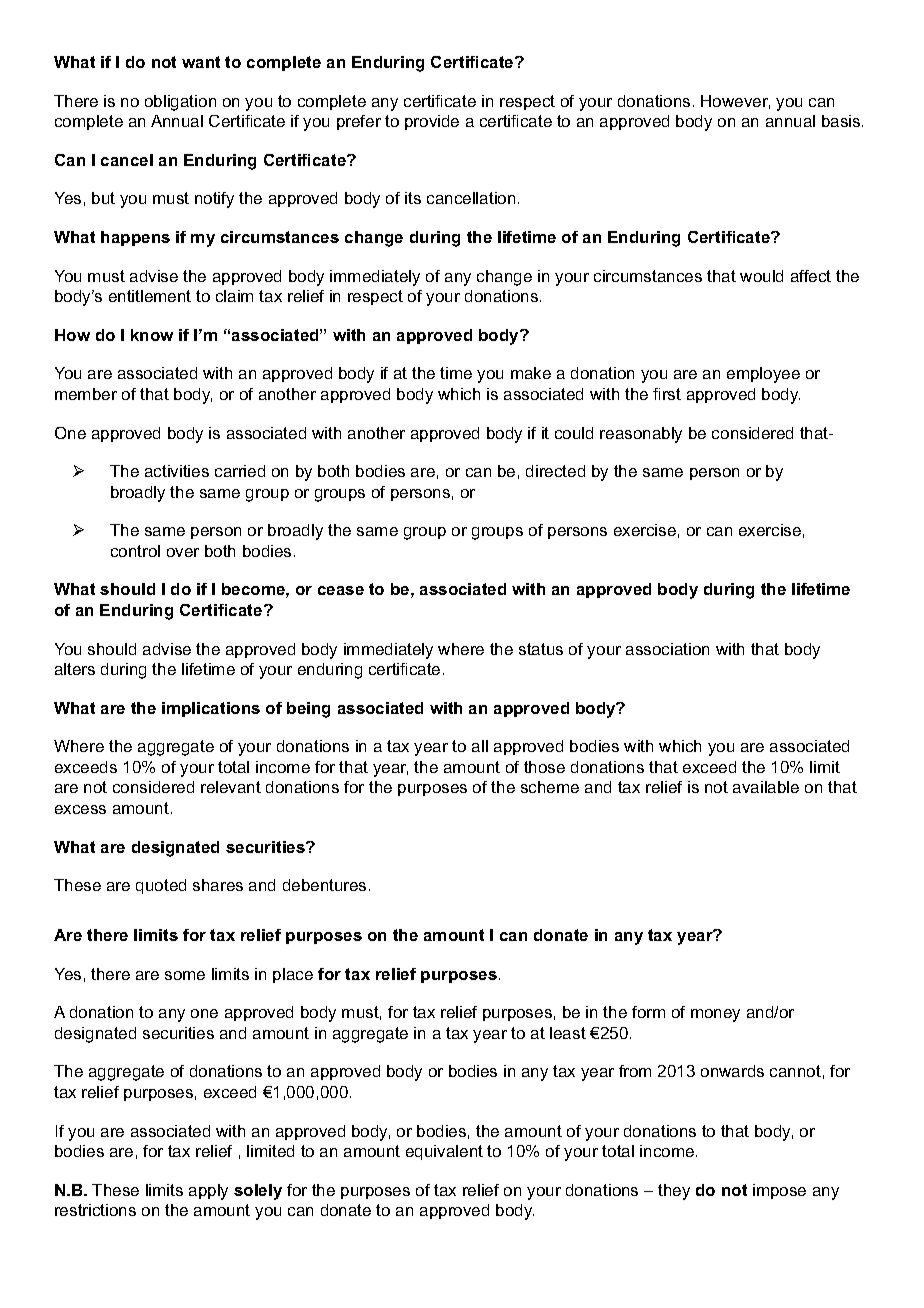 This screenshot has height=1308, width=924. What do you see at coordinates (208, 1192) in the screenshot?
I see `apply` at bounding box center [208, 1192].
